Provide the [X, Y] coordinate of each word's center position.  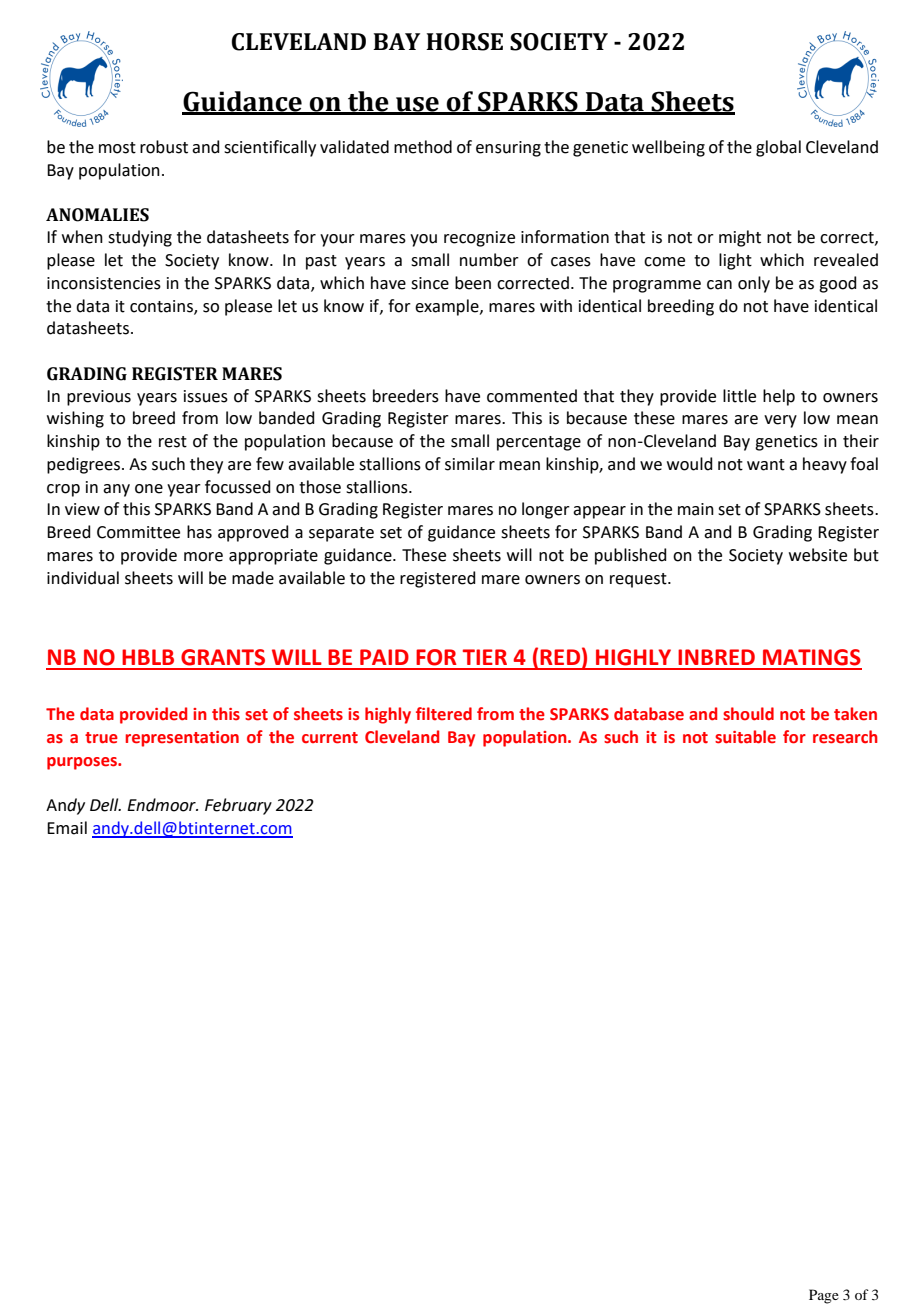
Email [67, 828]
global [778, 148]
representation [182, 739]
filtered [444, 714]
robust [164, 147]
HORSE [464, 42]
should [748, 714]
